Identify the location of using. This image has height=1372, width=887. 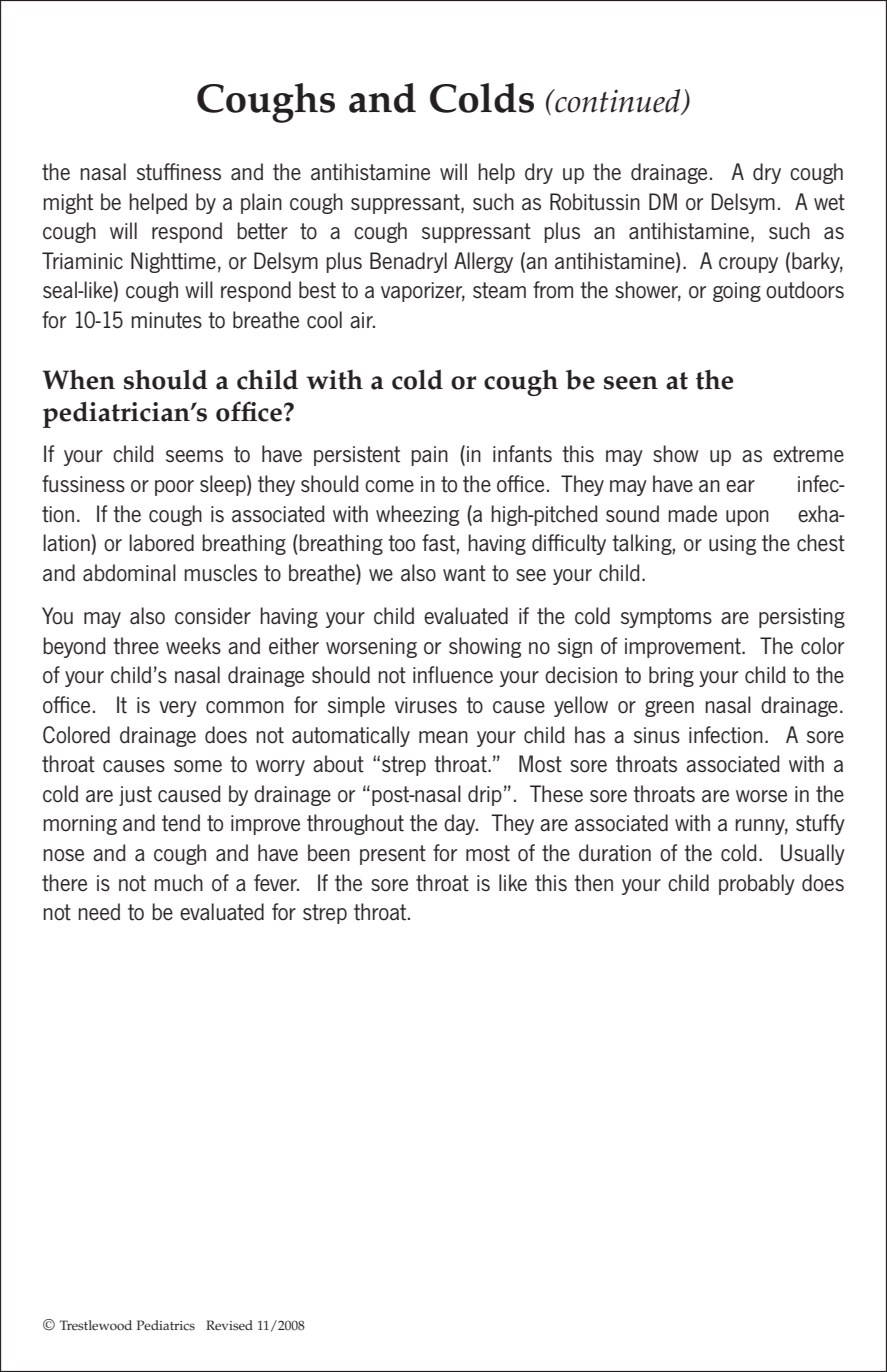
(733, 545).
